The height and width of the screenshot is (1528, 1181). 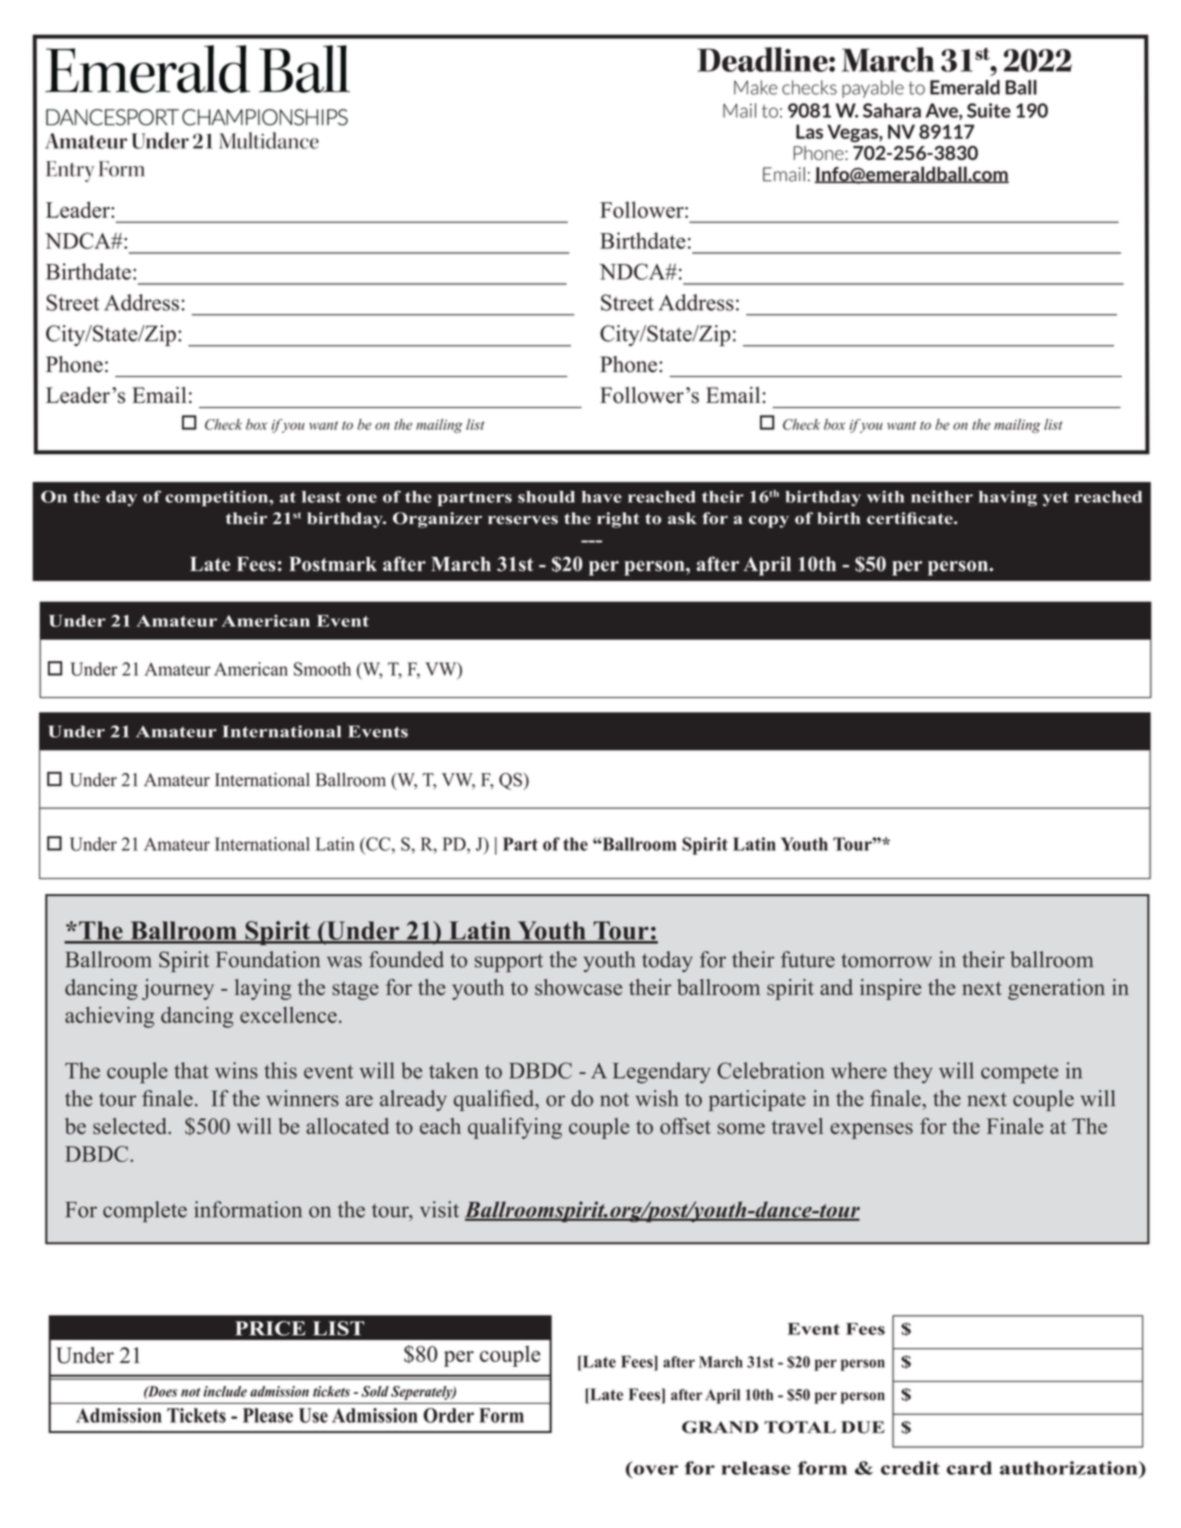 What do you see at coordinates (509, 963) in the screenshot?
I see `support` at bounding box center [509, 963].
